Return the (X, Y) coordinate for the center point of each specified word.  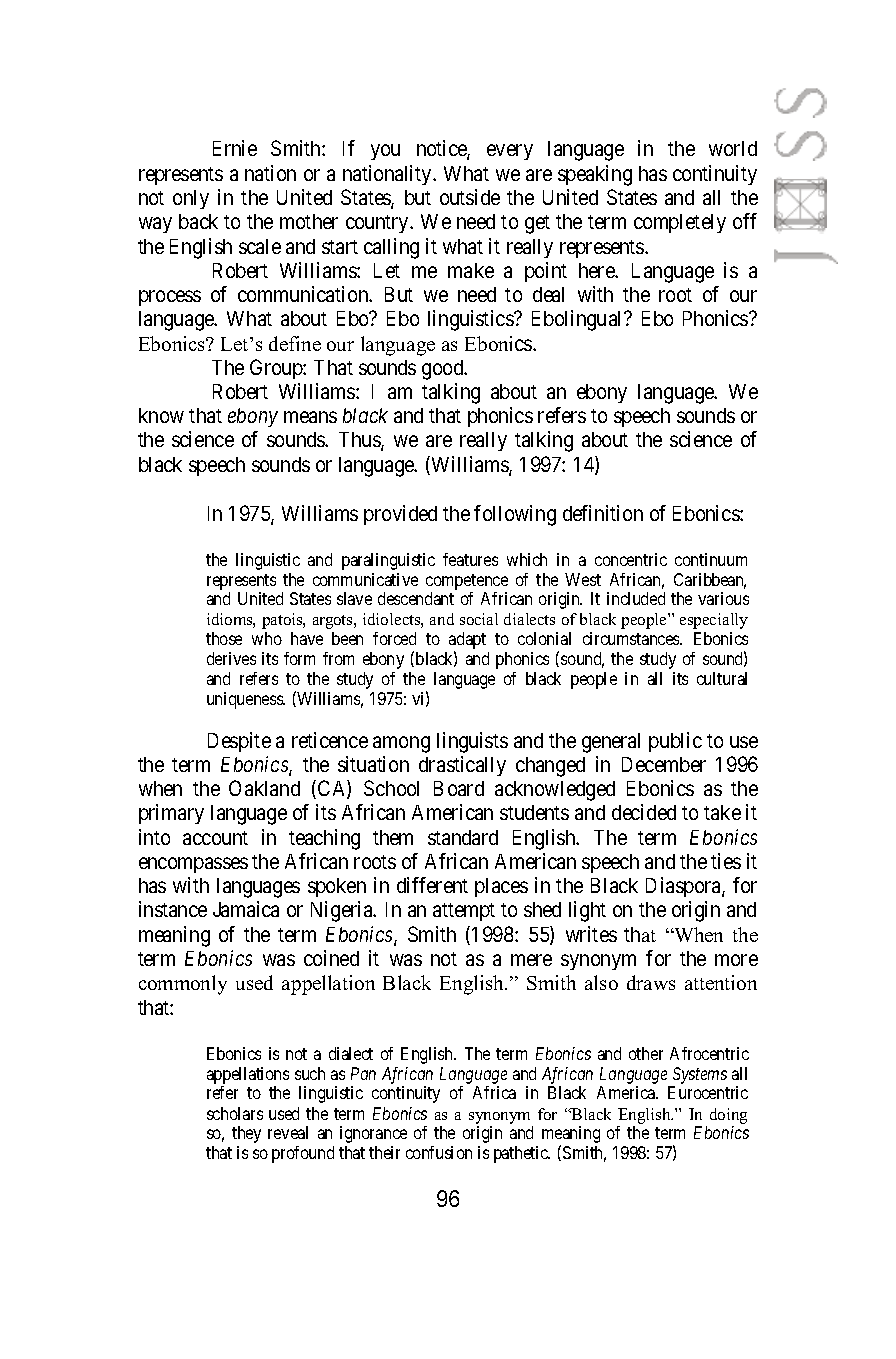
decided (644, 812)
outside (470, 197)
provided (400, 515)
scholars (235, 1113)
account (215, 838)
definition (603, 513)
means (310, 417)
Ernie (235, 148)
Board (459, 788)
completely (680, 223)
